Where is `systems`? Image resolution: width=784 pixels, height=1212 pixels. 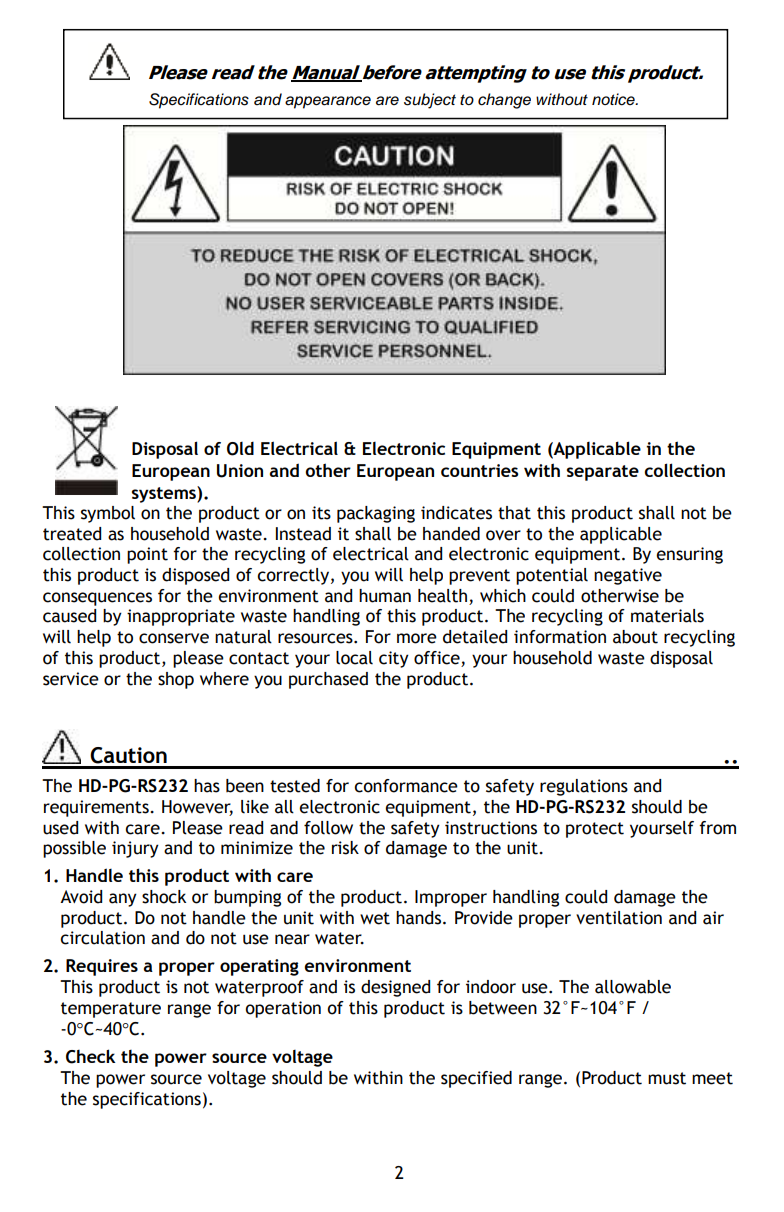
systems is located at coordinates (165, 494).
